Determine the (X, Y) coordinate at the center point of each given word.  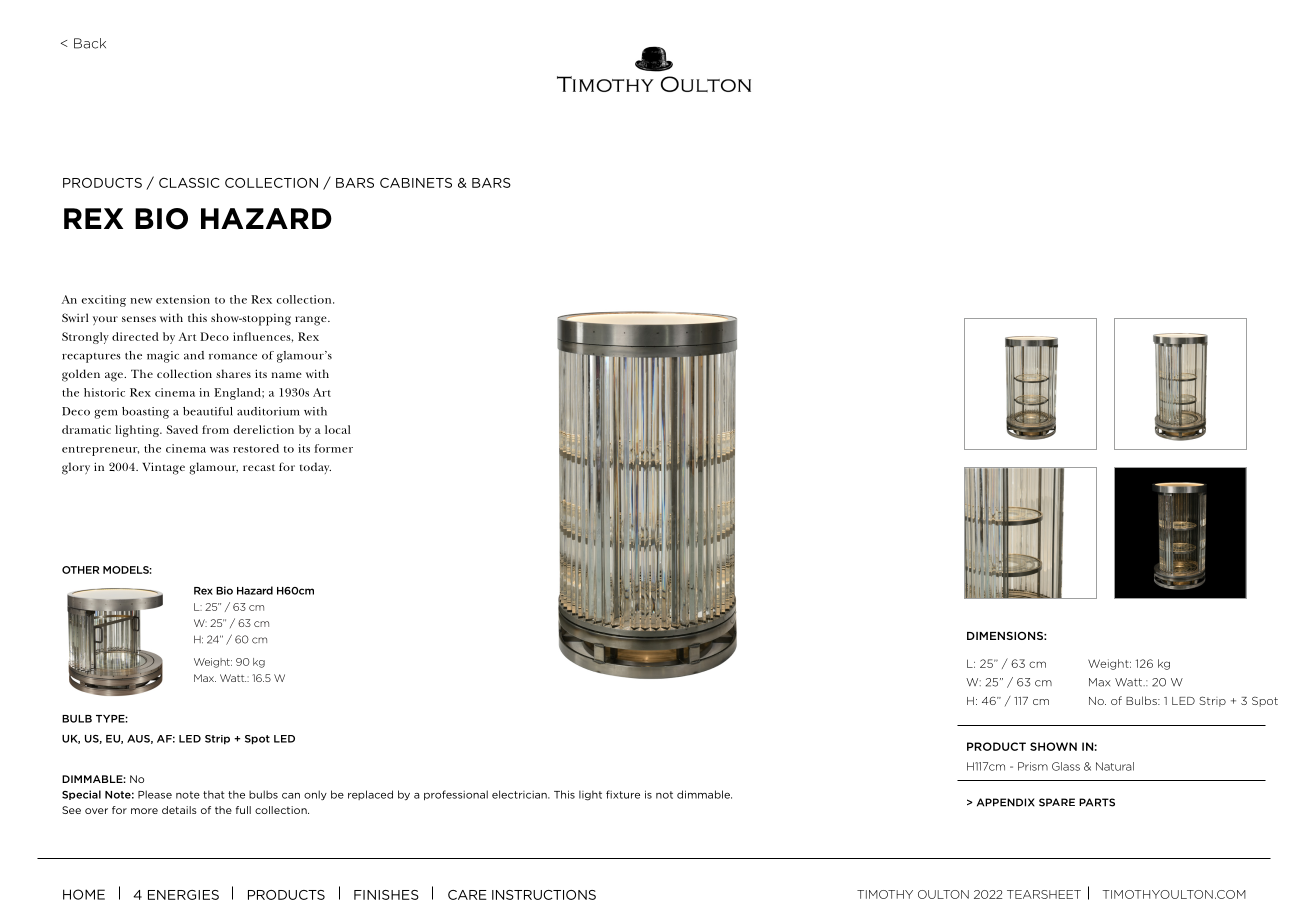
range (312, 321)
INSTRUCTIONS (544, 895)
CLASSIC (189, 183)
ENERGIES (183, 895)
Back (90, 43)
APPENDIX (1006, 802)
